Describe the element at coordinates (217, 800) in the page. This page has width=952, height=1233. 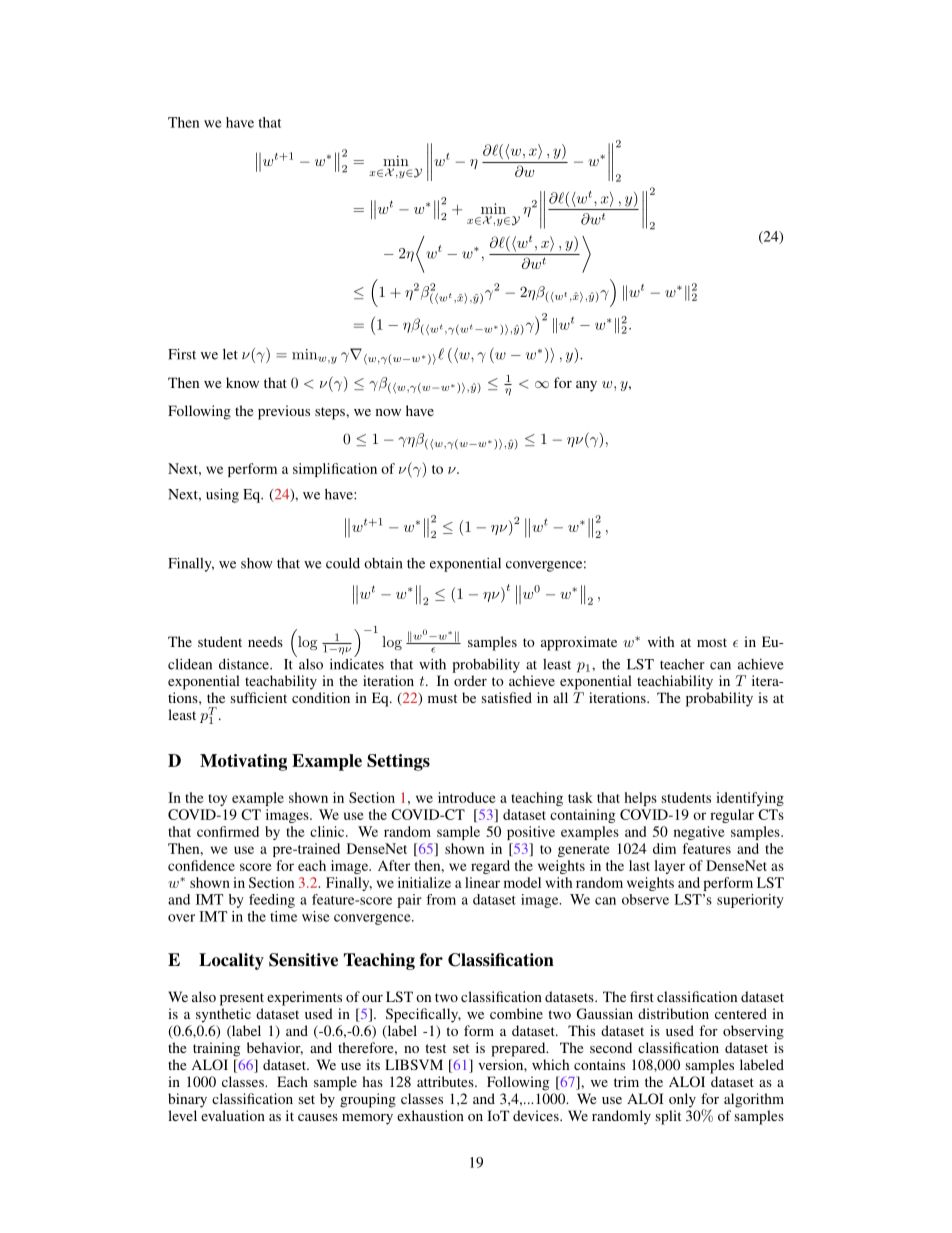
I see `toy` at that location.
